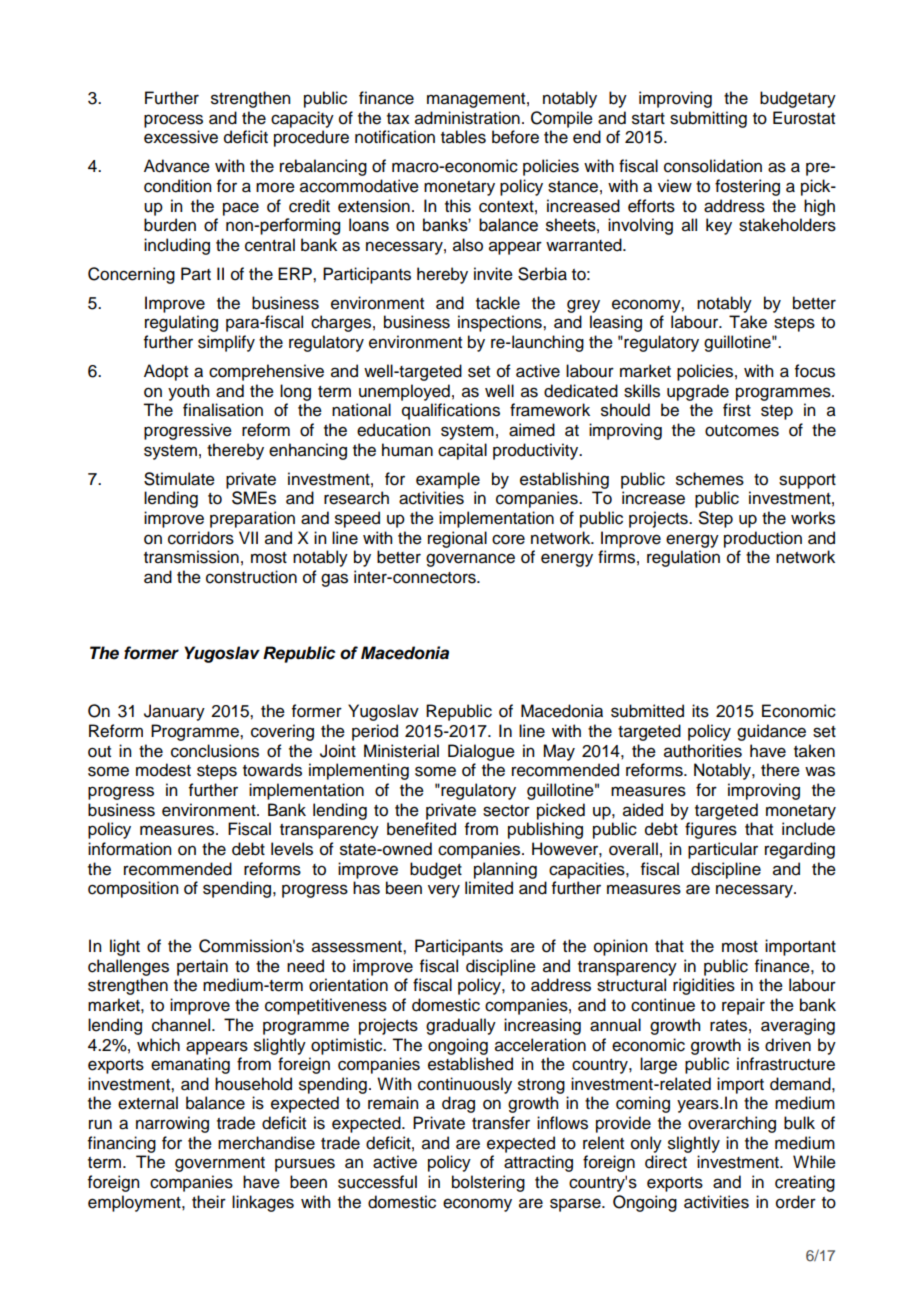  Describe the element at coordinates (220, 1164) in the screenshot. I see `government` at that location.
